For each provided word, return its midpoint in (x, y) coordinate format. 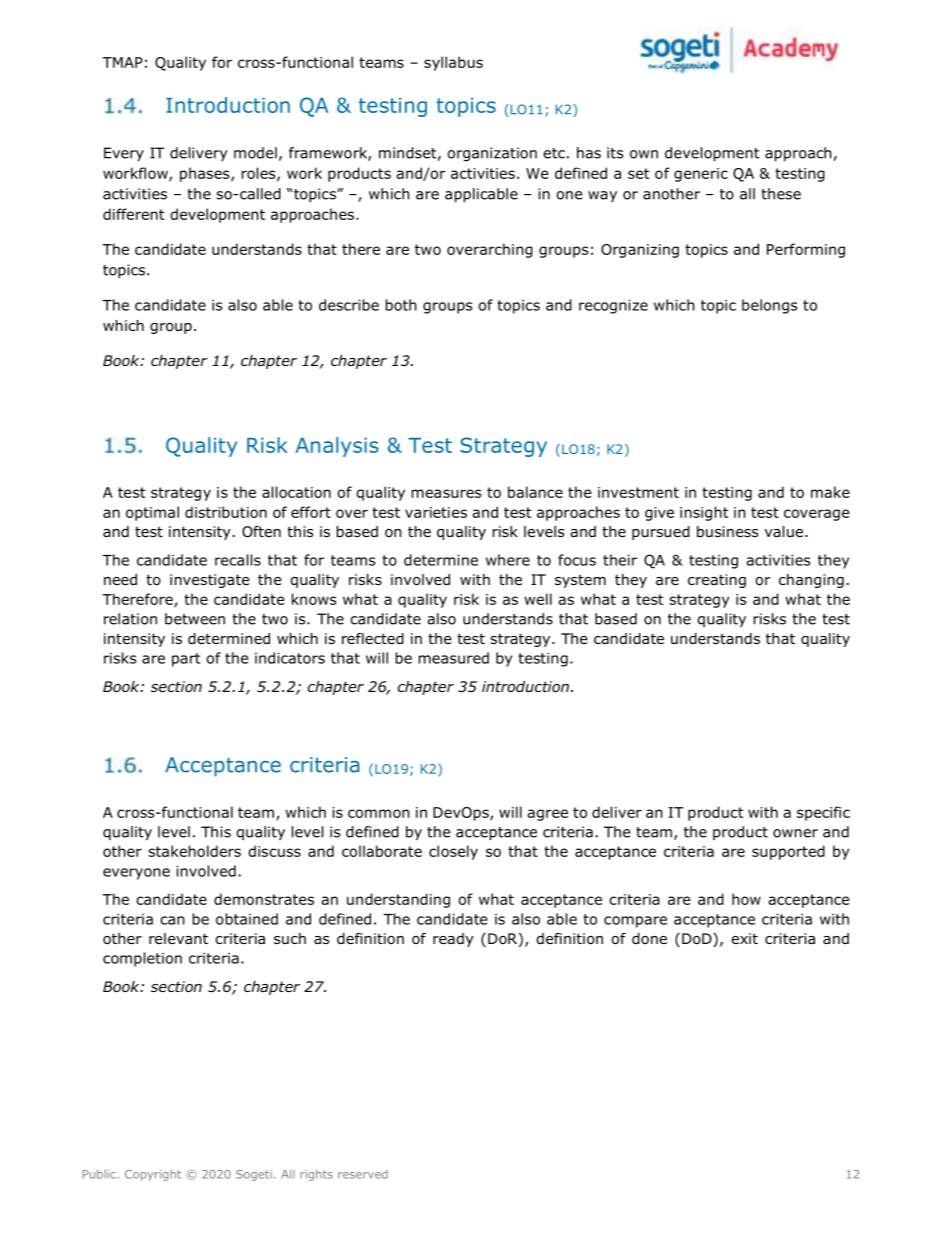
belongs (769, 306)
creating (717, 581)
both (401, 305)
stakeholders (194, 851)
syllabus (453, 63)
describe (349, 305)
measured (454, 658)
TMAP (122, 62)
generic (701, 175)
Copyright (153, 1175)
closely (453, 852)
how (746, 899)
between (195, 619)
